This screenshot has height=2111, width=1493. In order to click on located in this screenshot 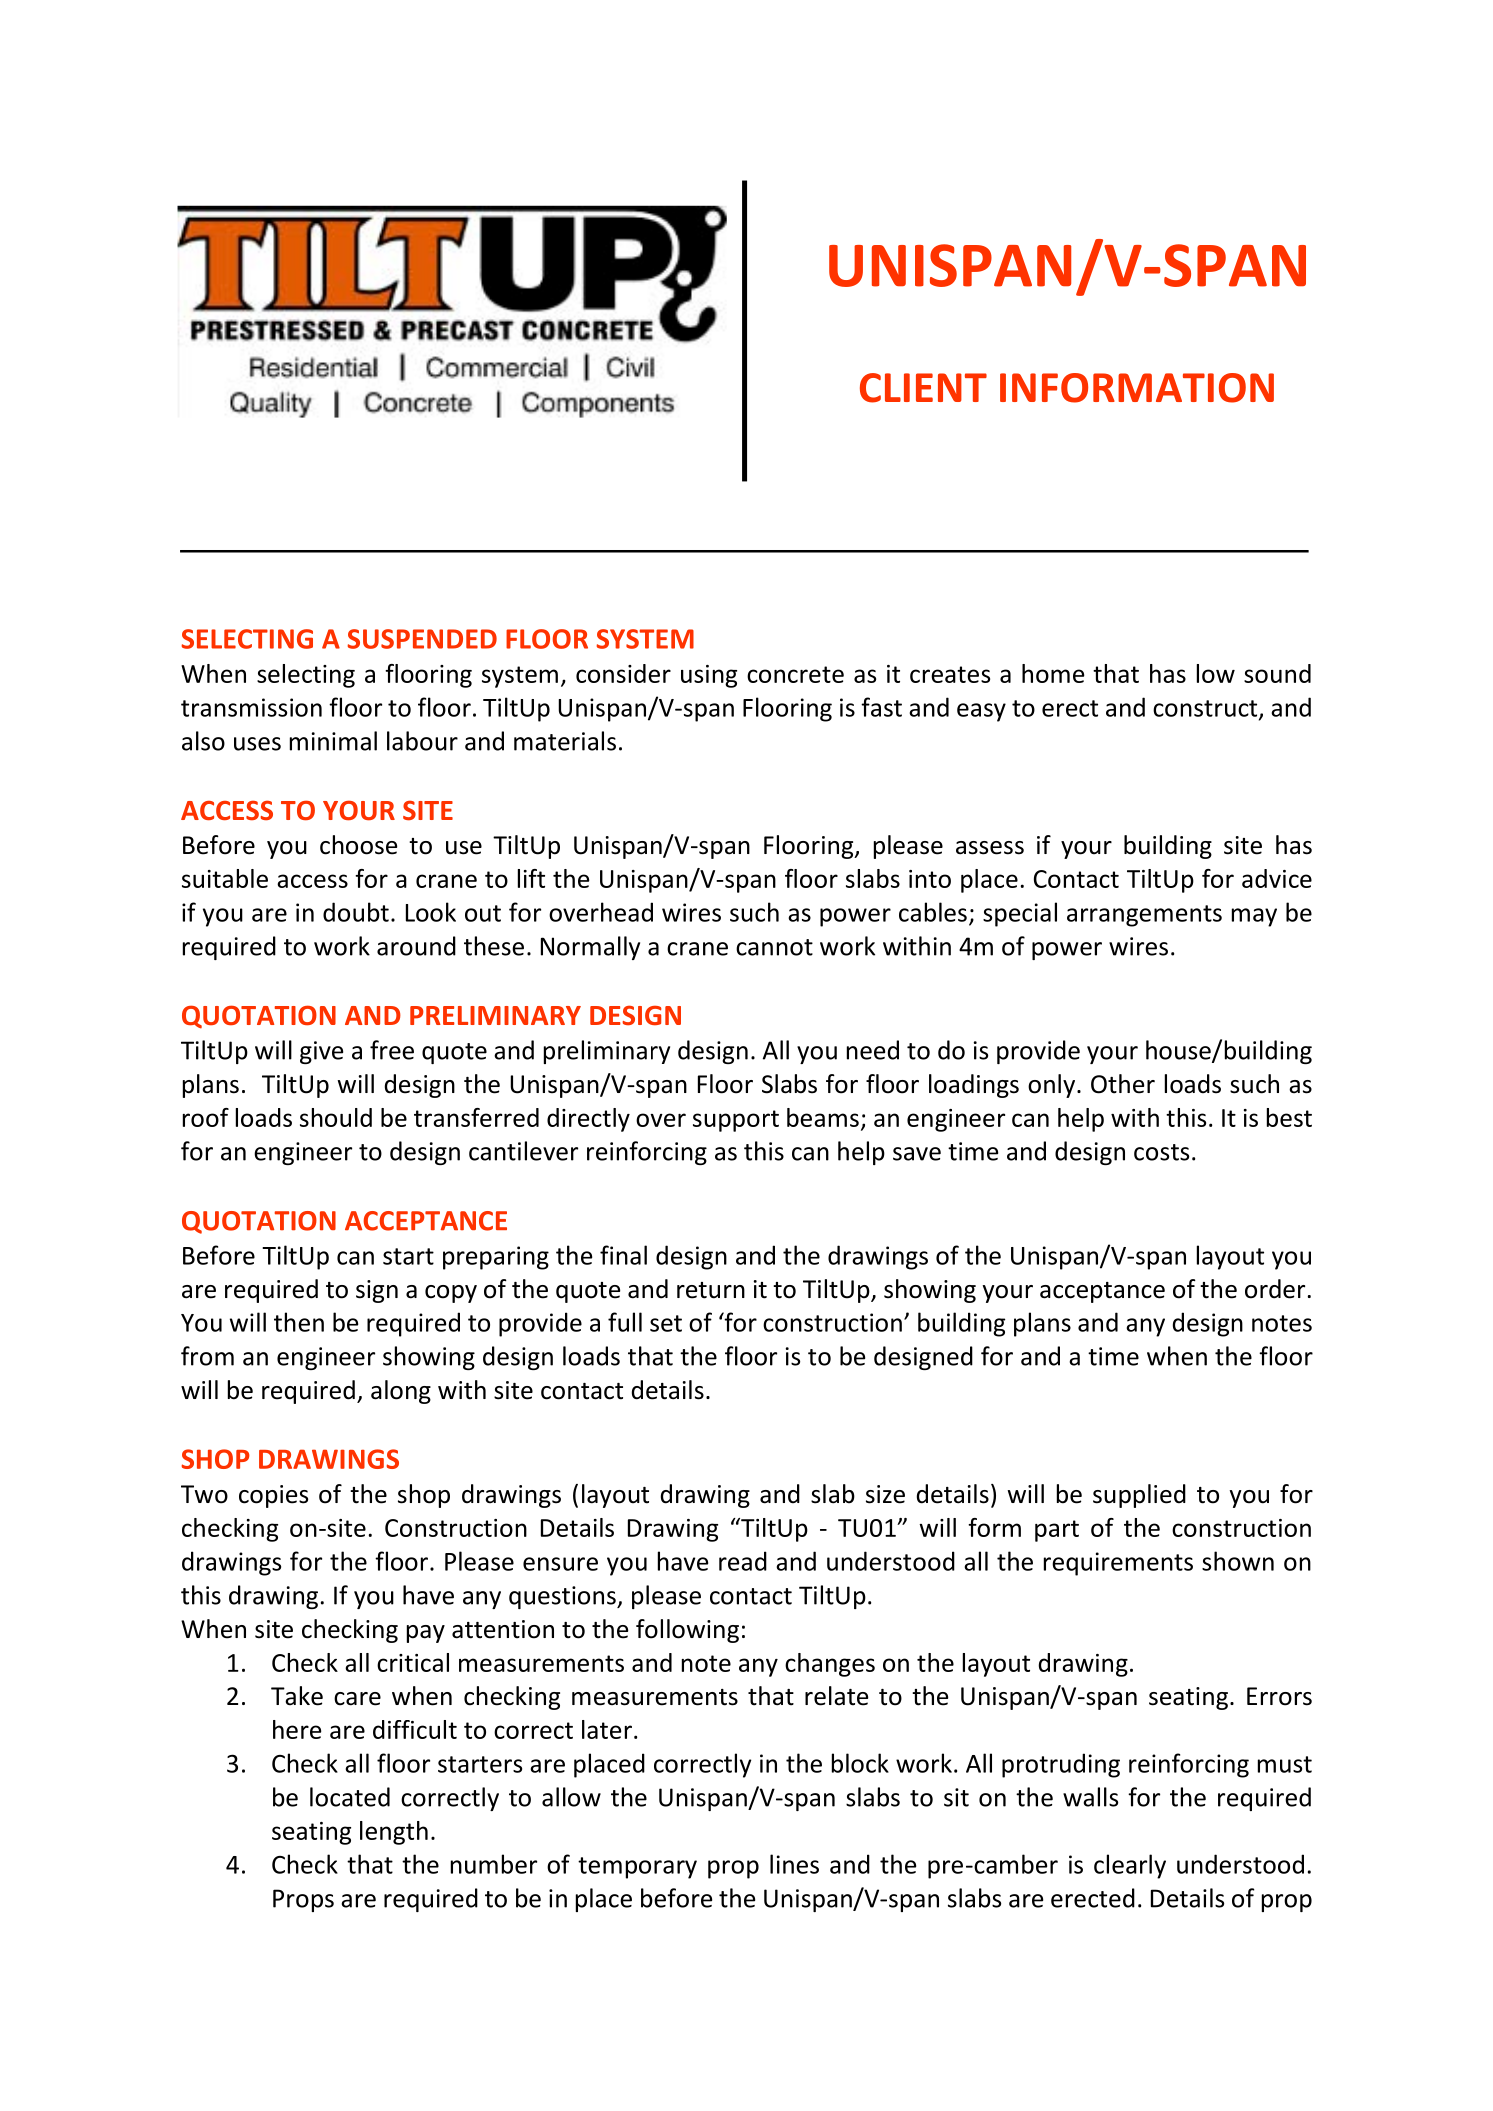, I will do `click(350, 1797)`.
